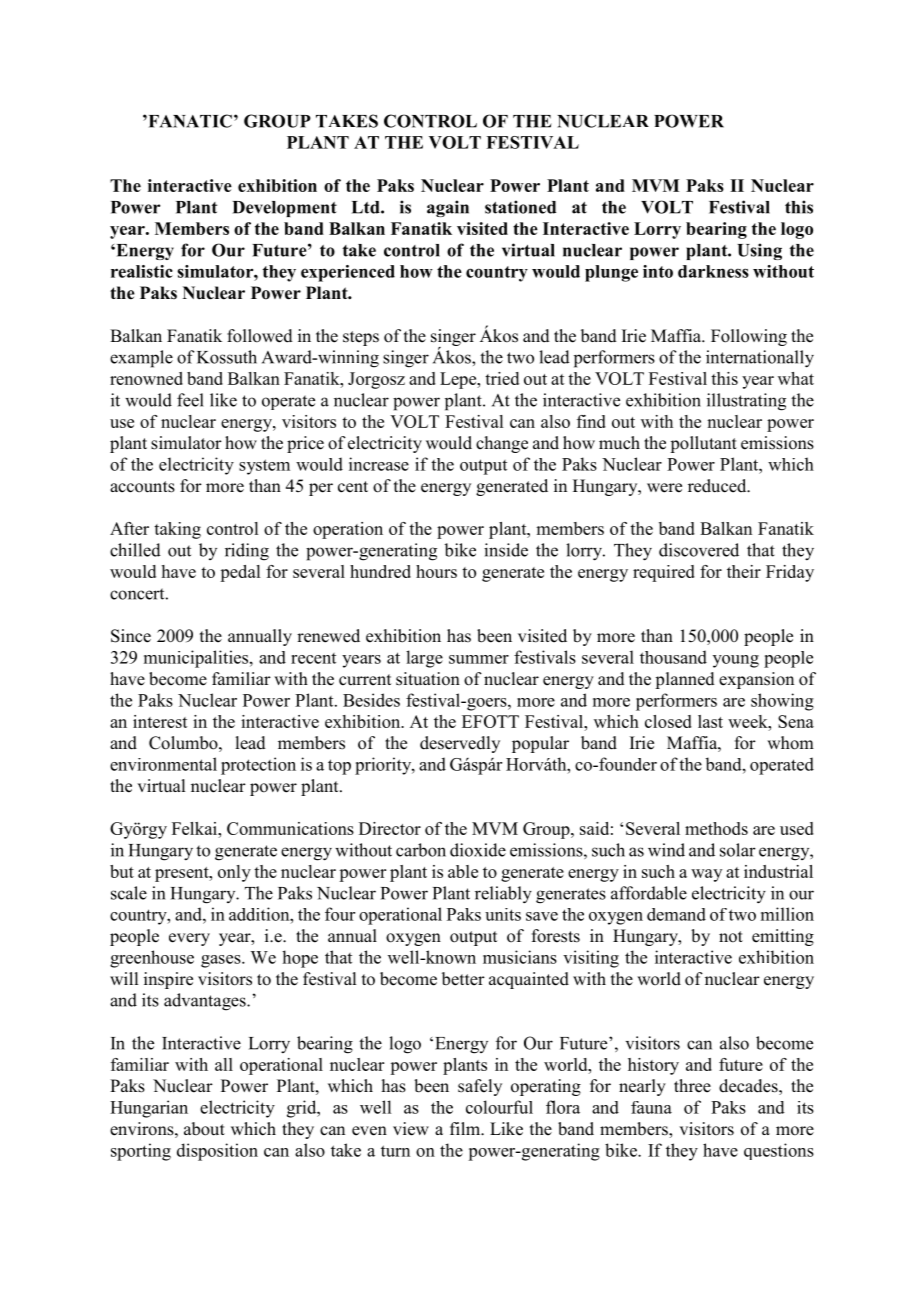 This screenshot has height=1308, width=924. I want to click on FANATIC, so click(189, 121).
